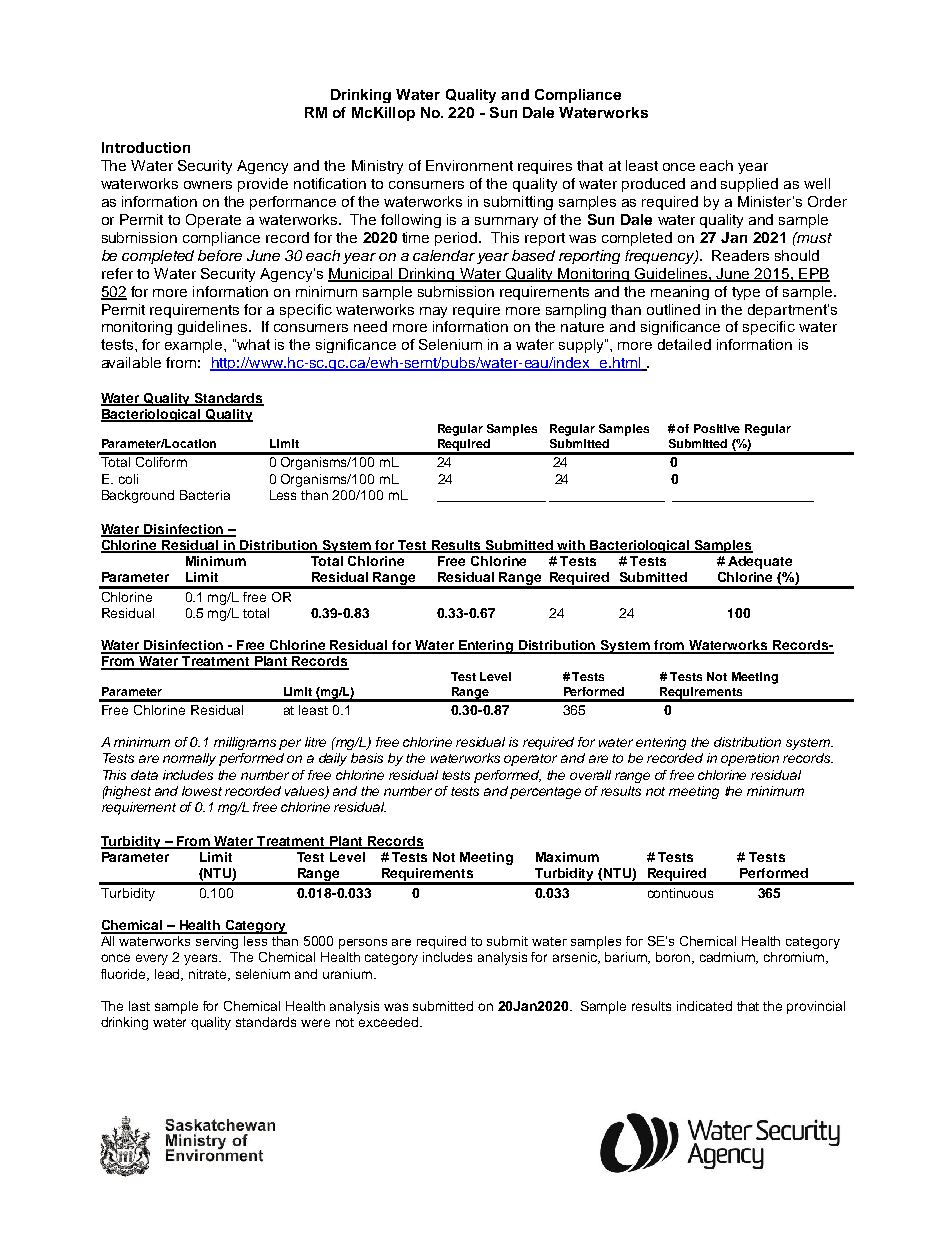 The width and height of the screenshot is (952, 1233). I want to click on operator, so click(530, 760).
